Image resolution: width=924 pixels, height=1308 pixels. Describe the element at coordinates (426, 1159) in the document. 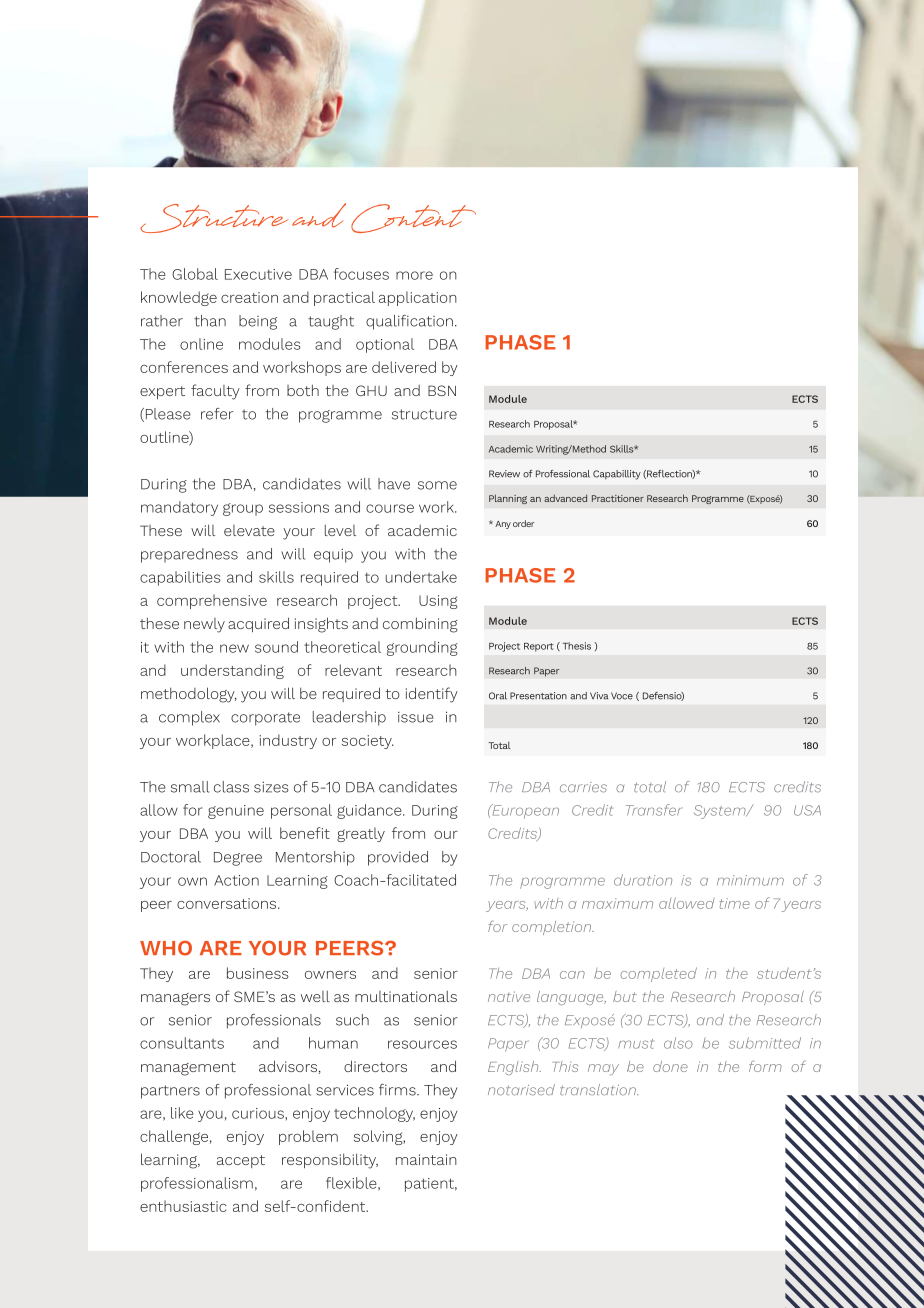

I see `maintain` at that location.
